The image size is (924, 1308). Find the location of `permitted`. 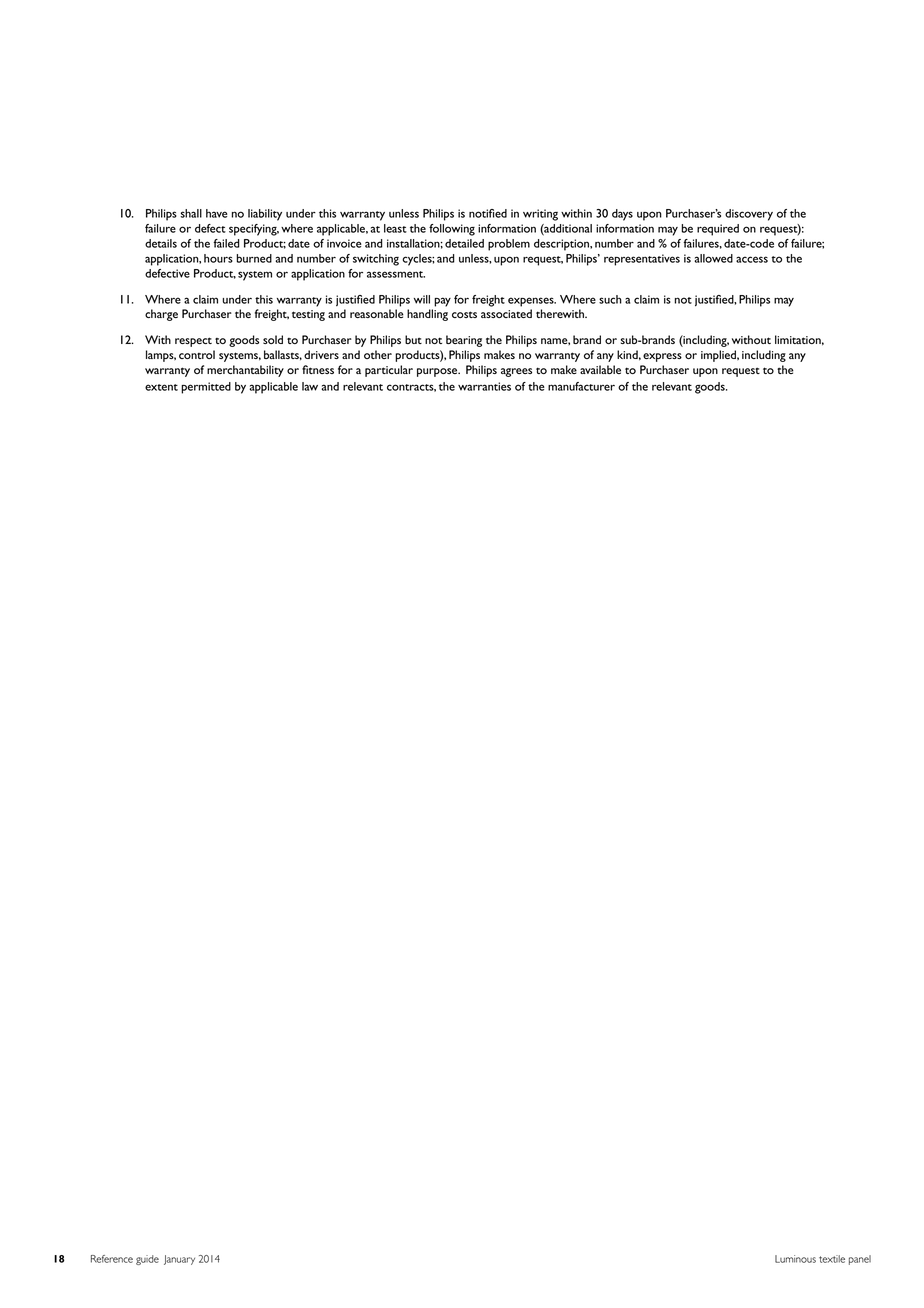

permitted is located at coordinates (206, 388).
